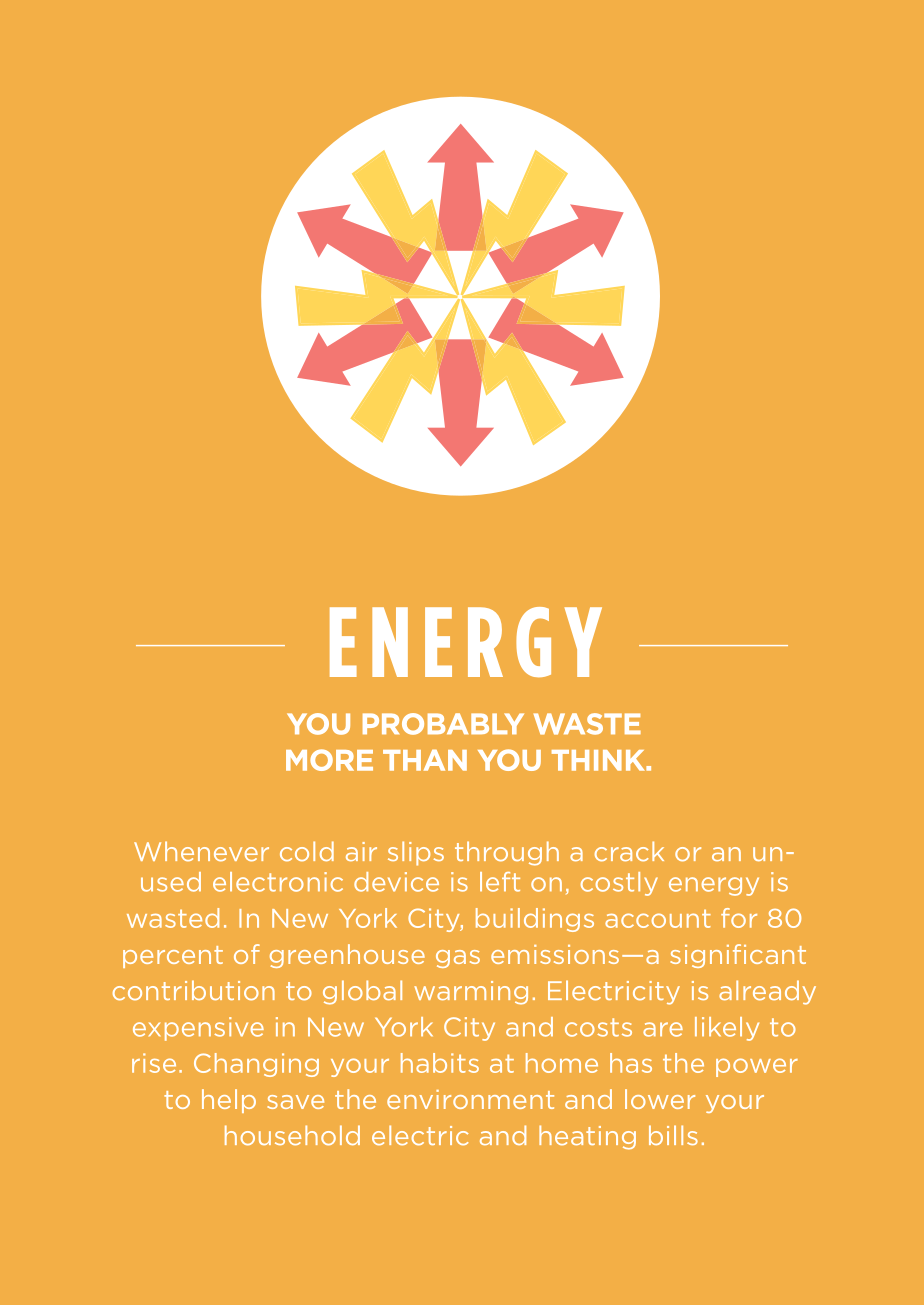  Describe the element at coordinates (658, 918) in the image. I see `account` at that location.
